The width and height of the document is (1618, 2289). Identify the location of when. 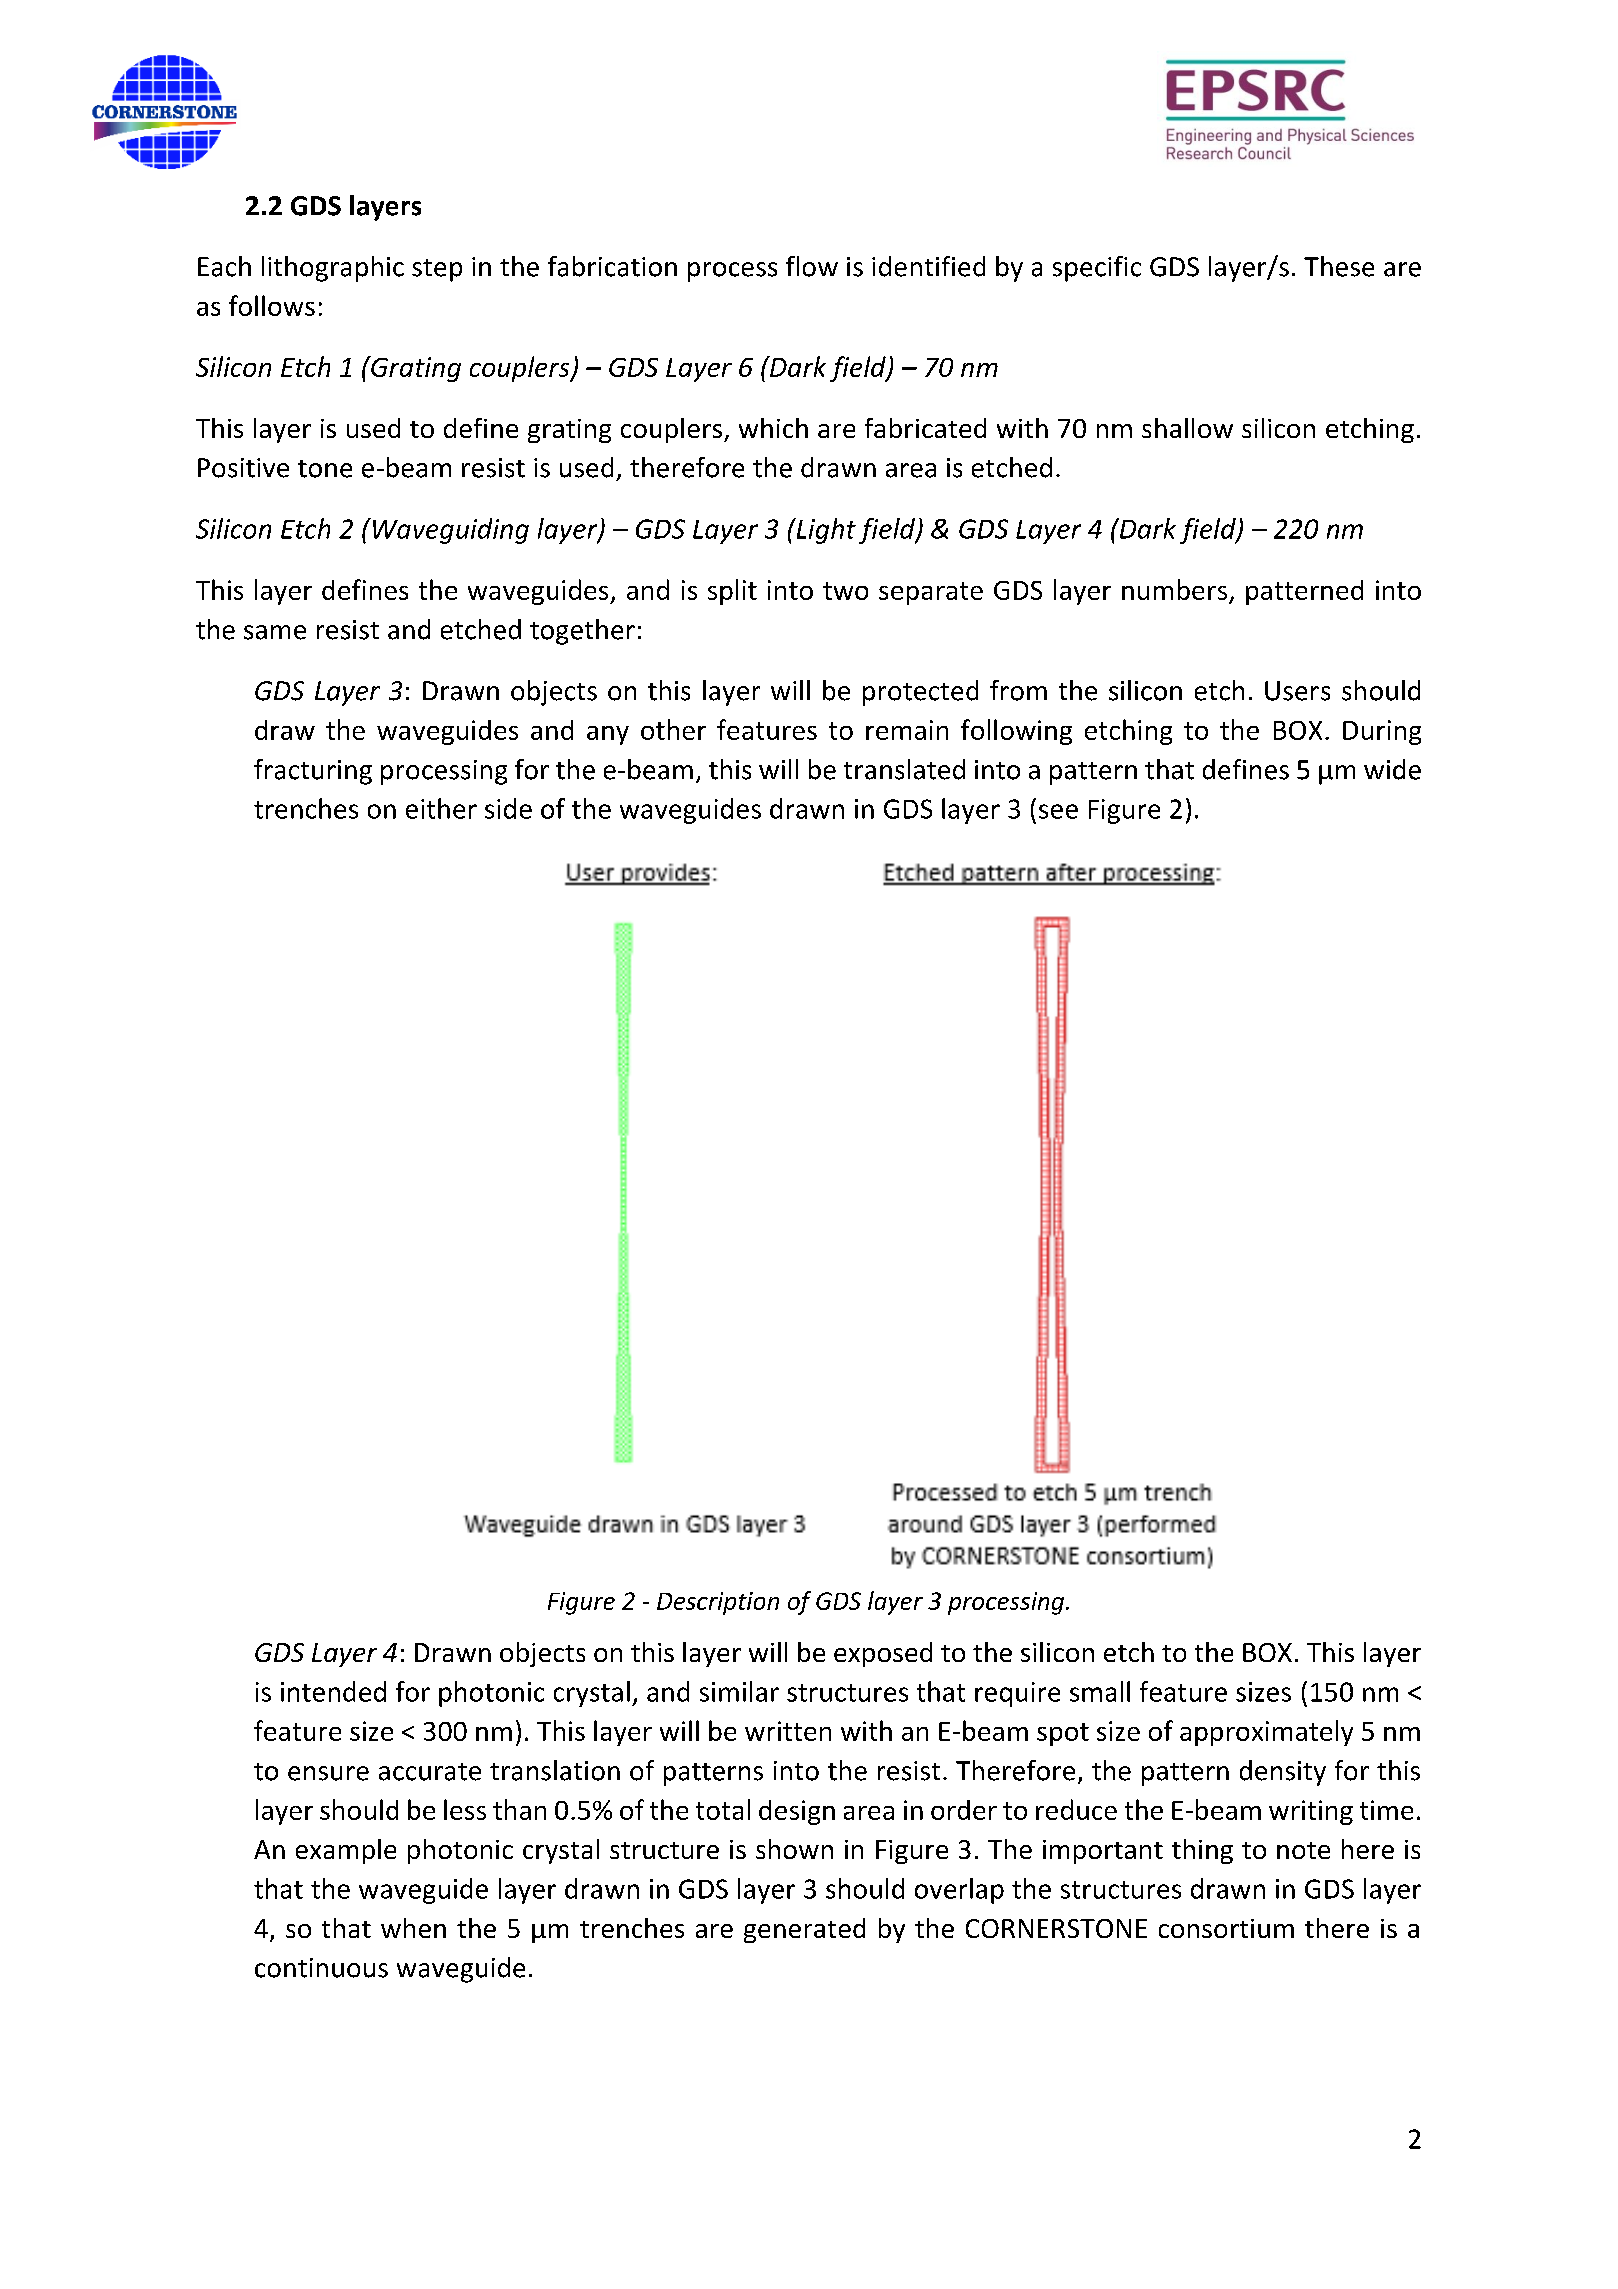
(413, 1928).
